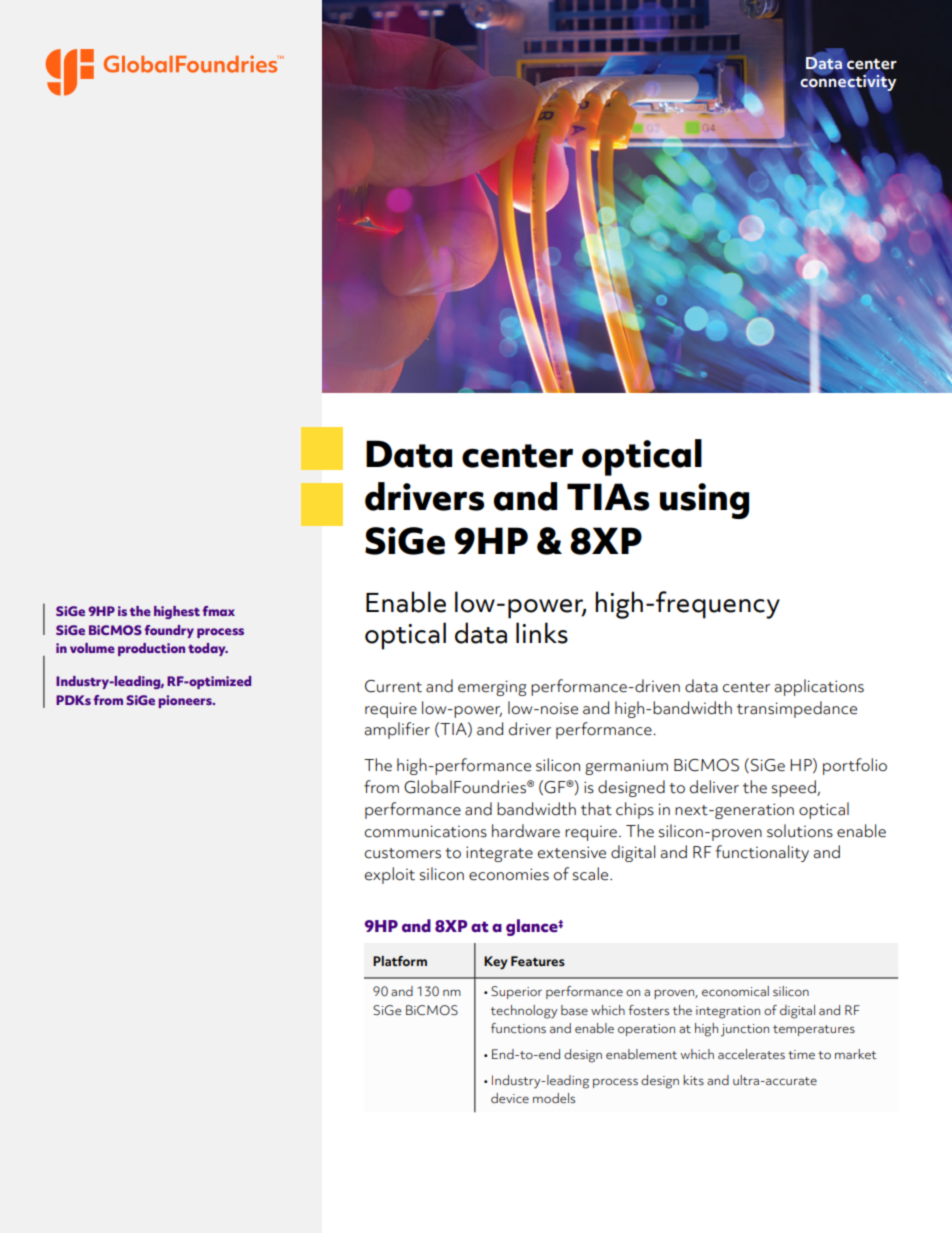 The width and height of the screenshot is (952, 1233). What do you see at coordinates (542, 633) in the screenshot?
I see `links` at bounding box center [542, 633].
